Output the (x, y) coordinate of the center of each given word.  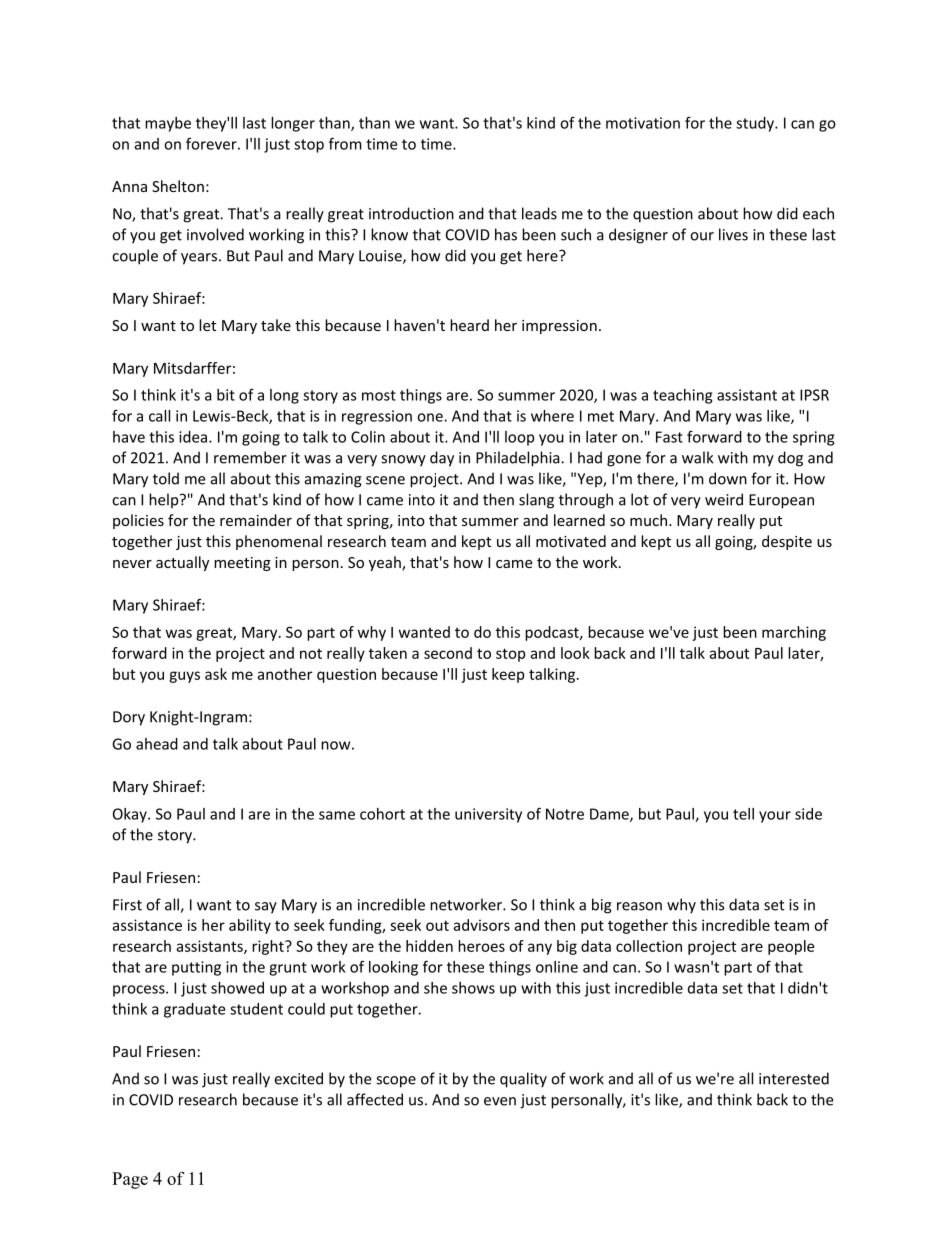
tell (743, 814)
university (488, 815)
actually (182, 563)
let (207, 325)
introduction (411, 213)
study (756, 124)
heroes (481, 946)
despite (787, 542)
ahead (157, 744)
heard (469, 325)
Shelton (178, 186)
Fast (669, 437)
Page (130, 1180)
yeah (386, 563)
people (791, 947)
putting (196, 968)
